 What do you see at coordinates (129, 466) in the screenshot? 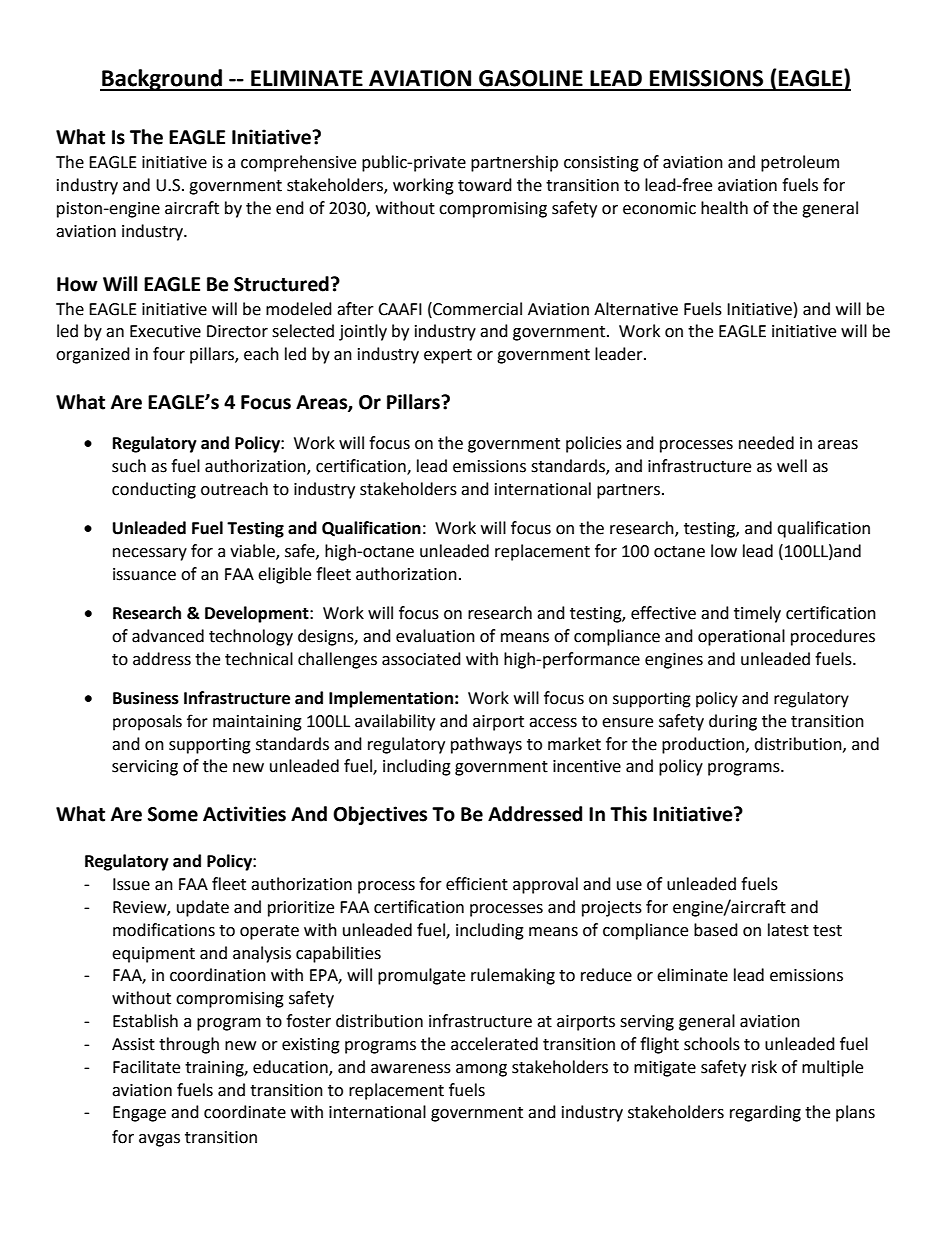
I see `such` at bounding box center [129, 466].
